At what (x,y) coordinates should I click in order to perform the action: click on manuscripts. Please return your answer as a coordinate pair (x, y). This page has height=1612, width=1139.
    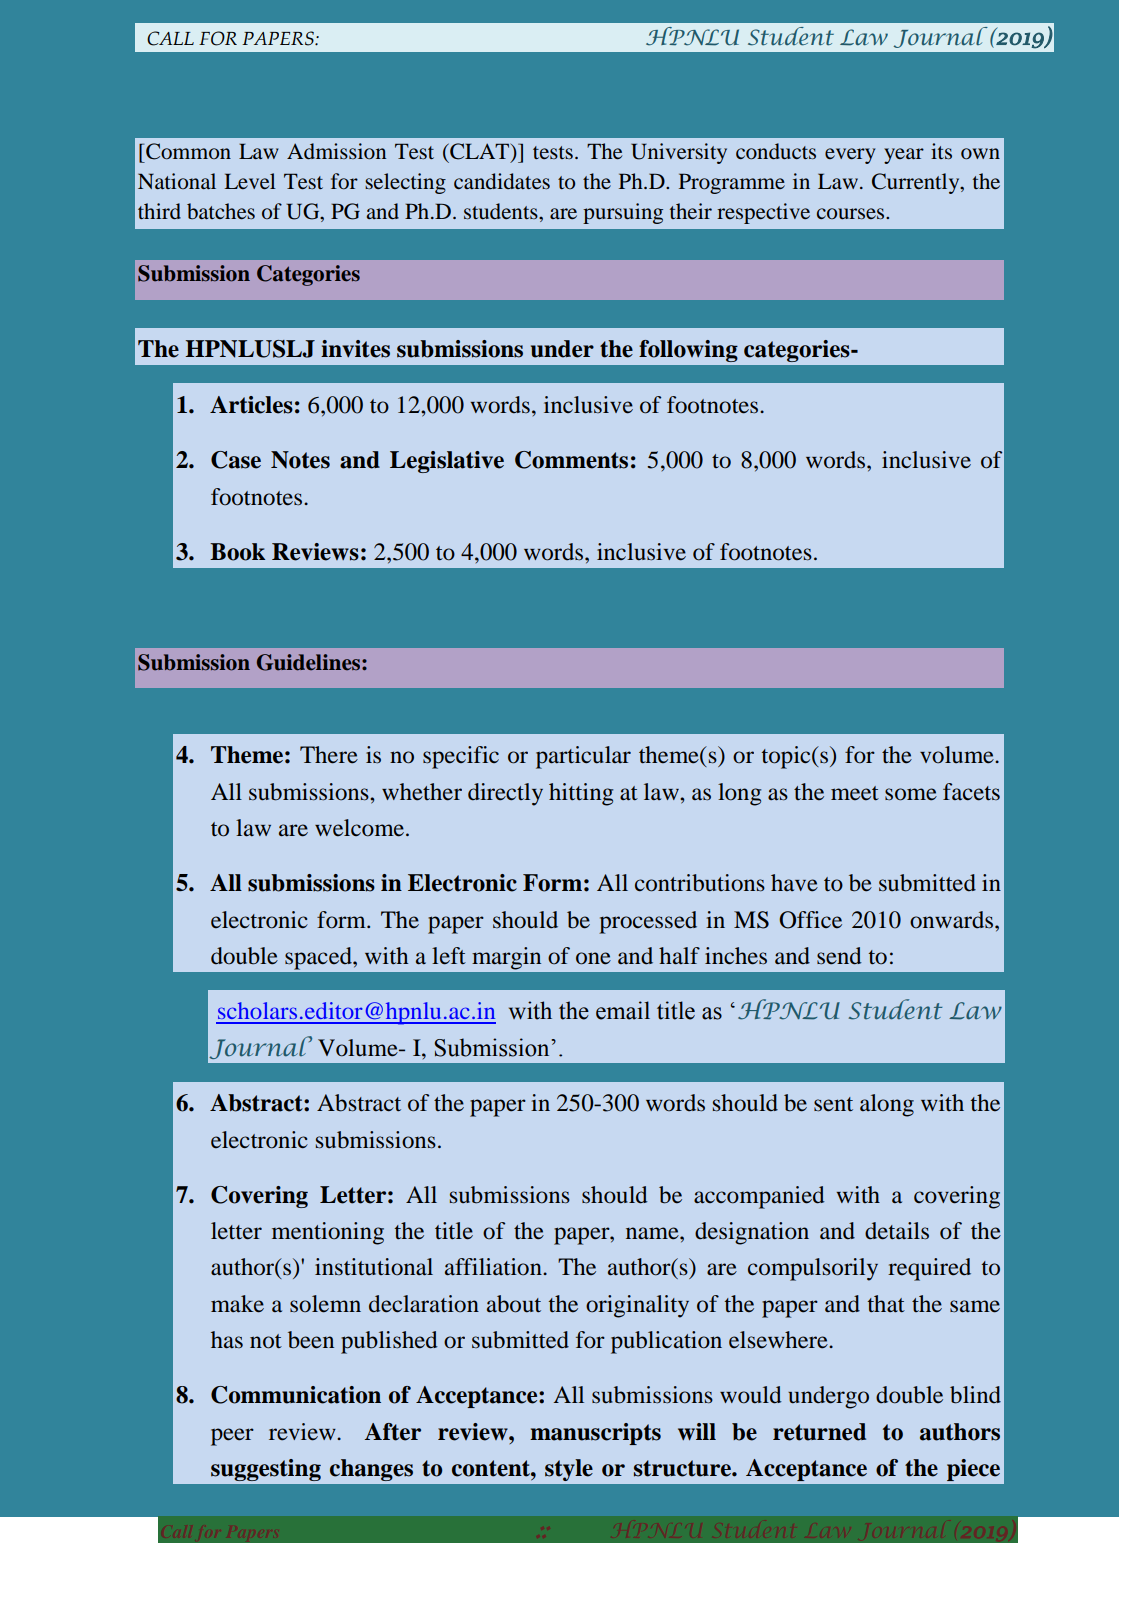
    Looking at the image, I should click on (595, 1434).
